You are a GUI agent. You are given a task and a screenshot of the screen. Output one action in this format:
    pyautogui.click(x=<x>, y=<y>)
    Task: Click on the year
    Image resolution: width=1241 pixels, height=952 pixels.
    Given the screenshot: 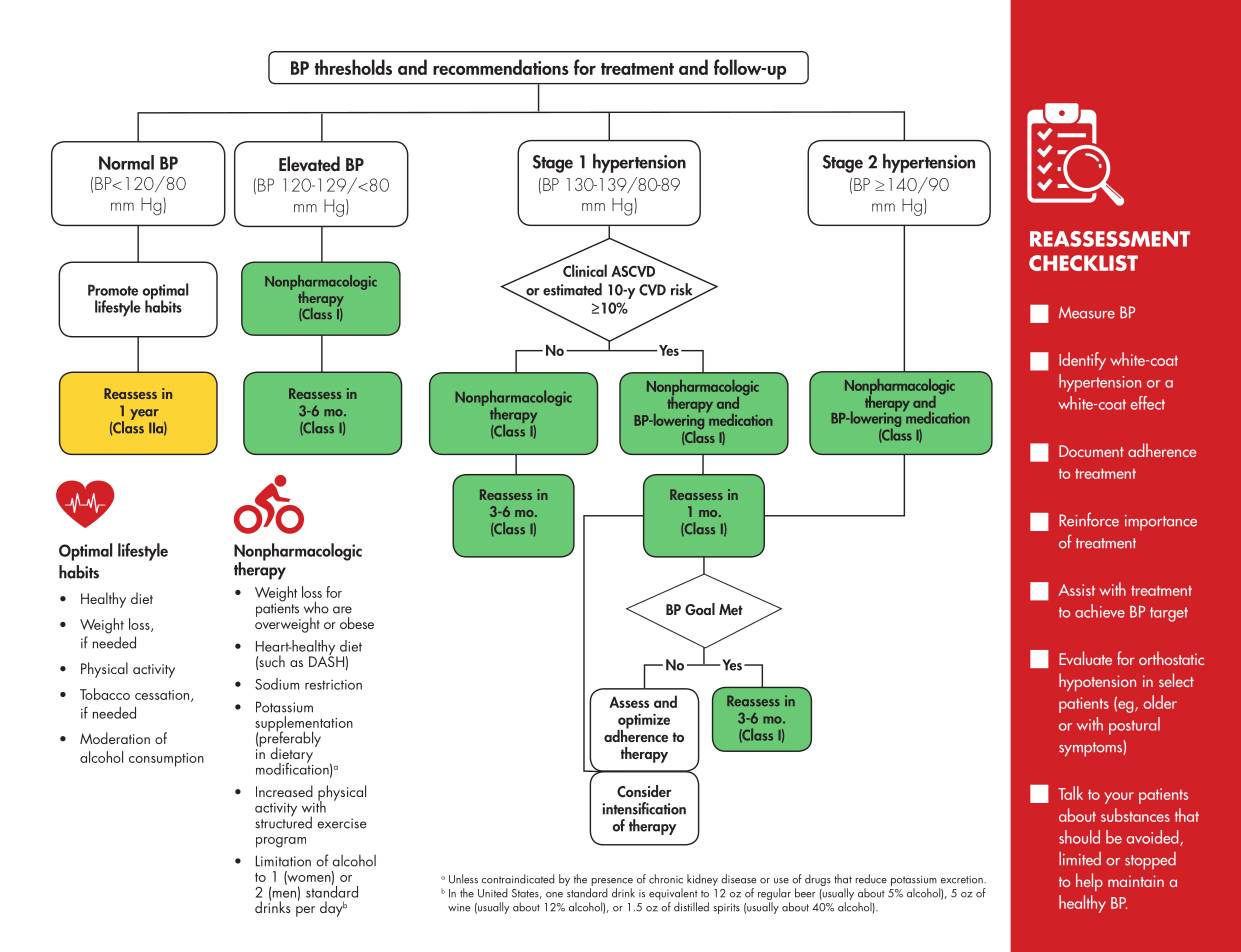 What is the action you would take?
    pyautogui.click(x=144, y=414)
